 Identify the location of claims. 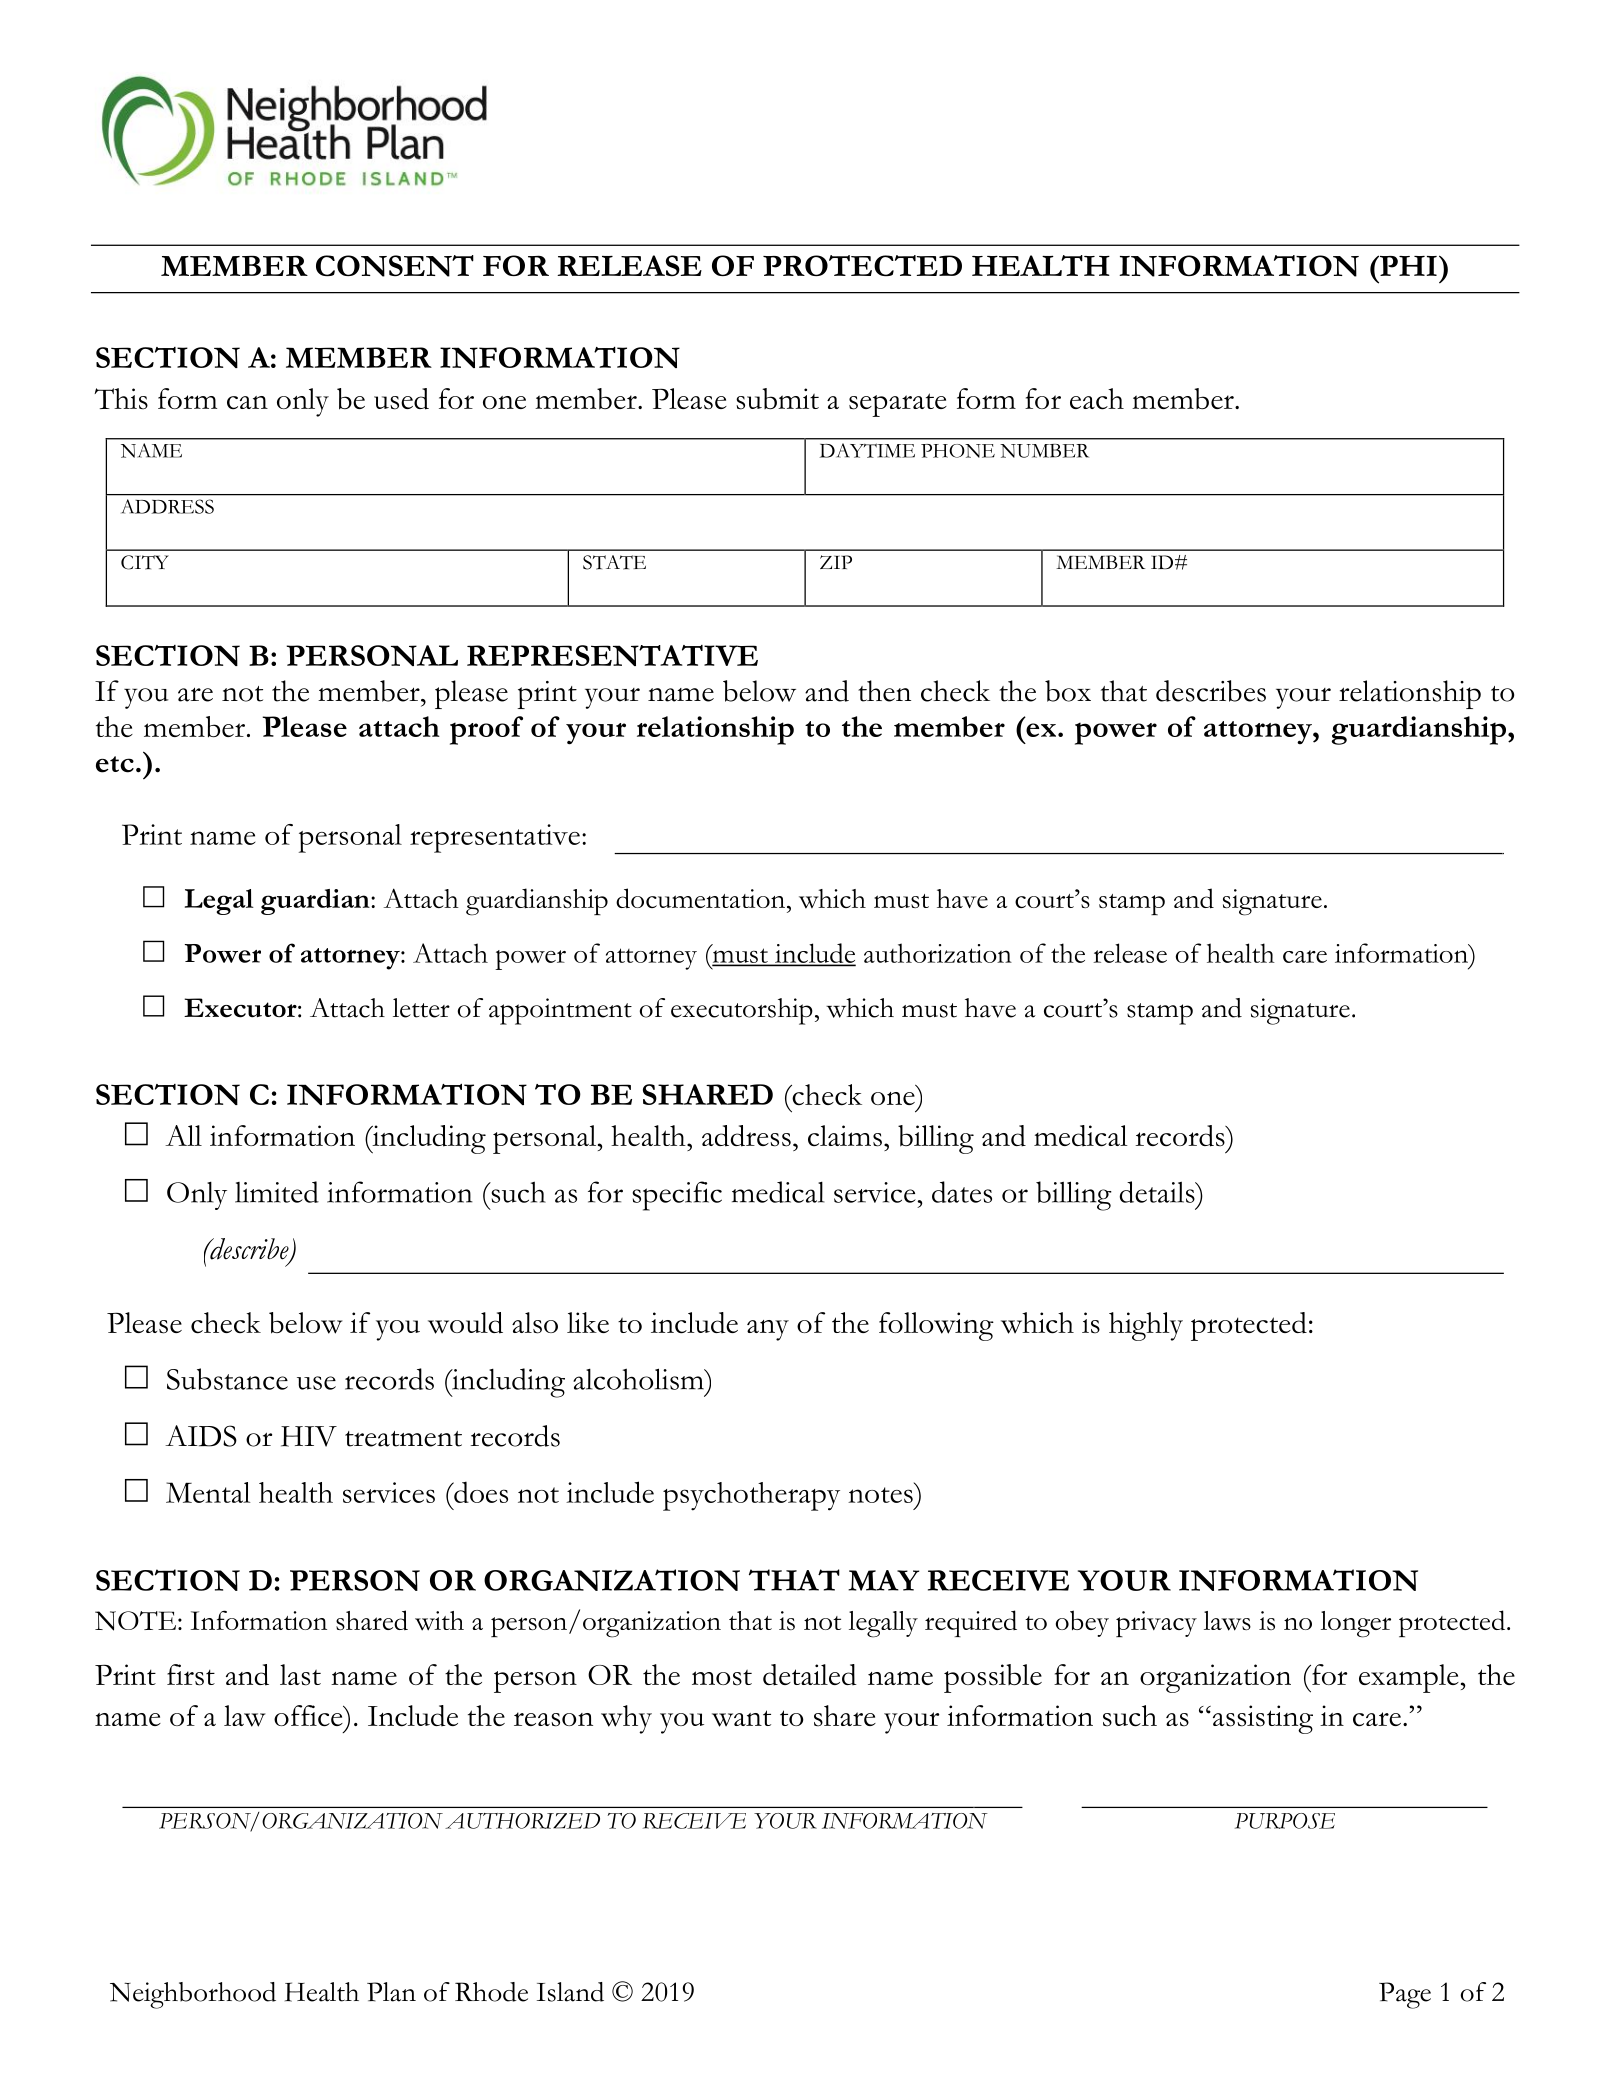
(845, 1136).
